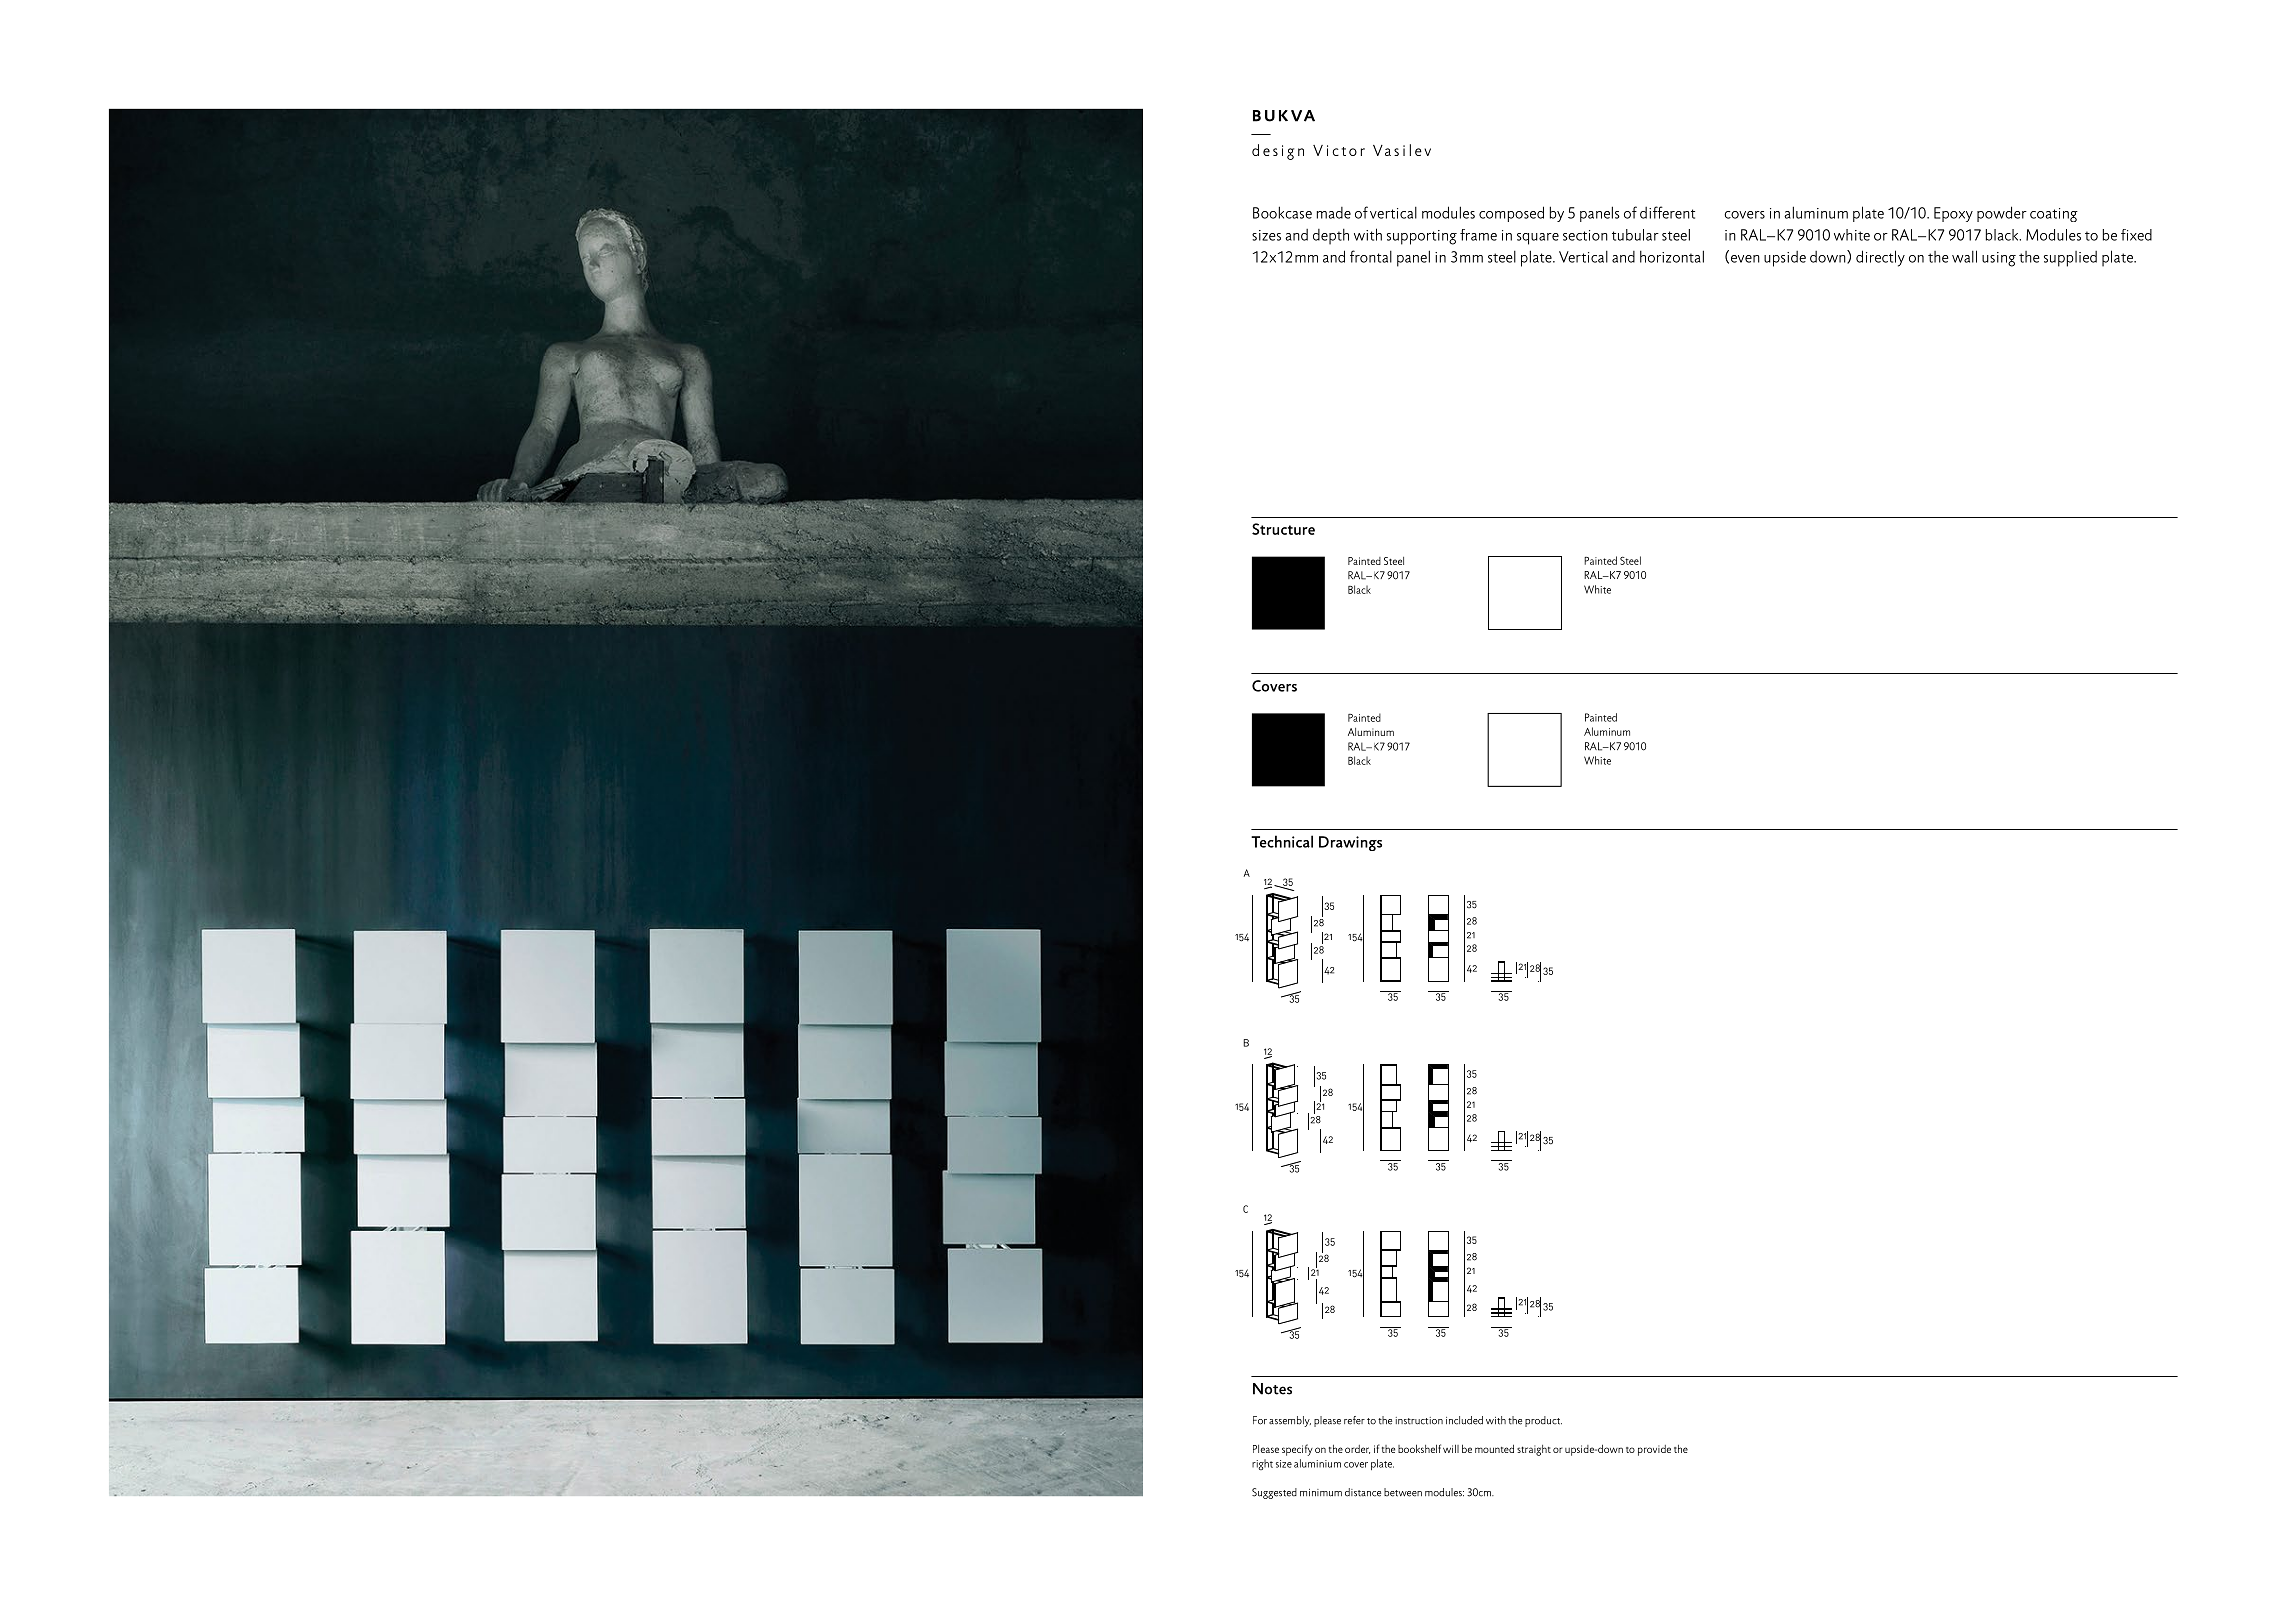 Image resolution: width=2286 pixels, height=1616 pixels. What do you see at coordinates (1357, 1449) in the screenshot?
I see `order` at bounding box center [1357, 1449].
